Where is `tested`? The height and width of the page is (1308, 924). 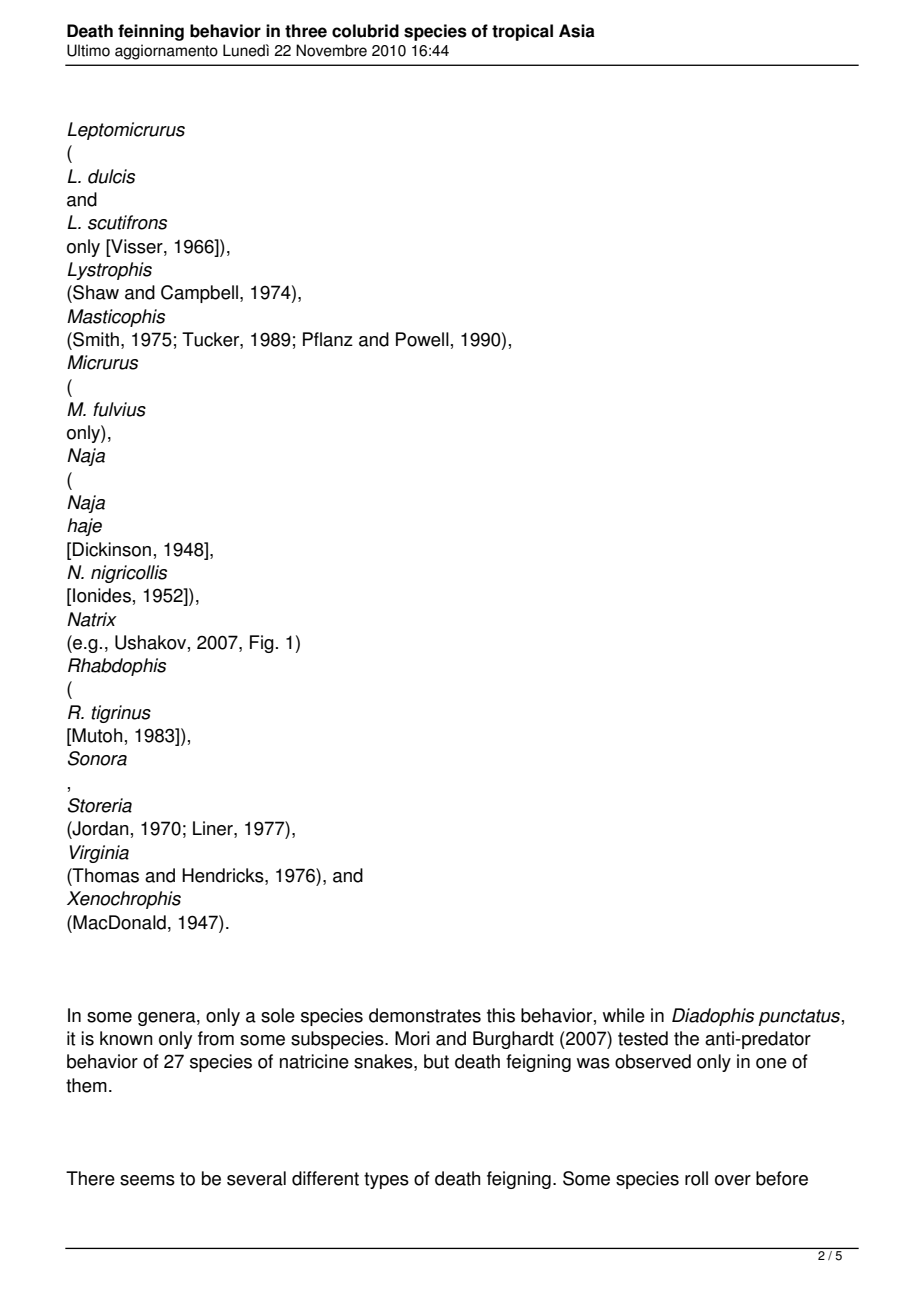 tested is located at coordinates (643, 1038).
